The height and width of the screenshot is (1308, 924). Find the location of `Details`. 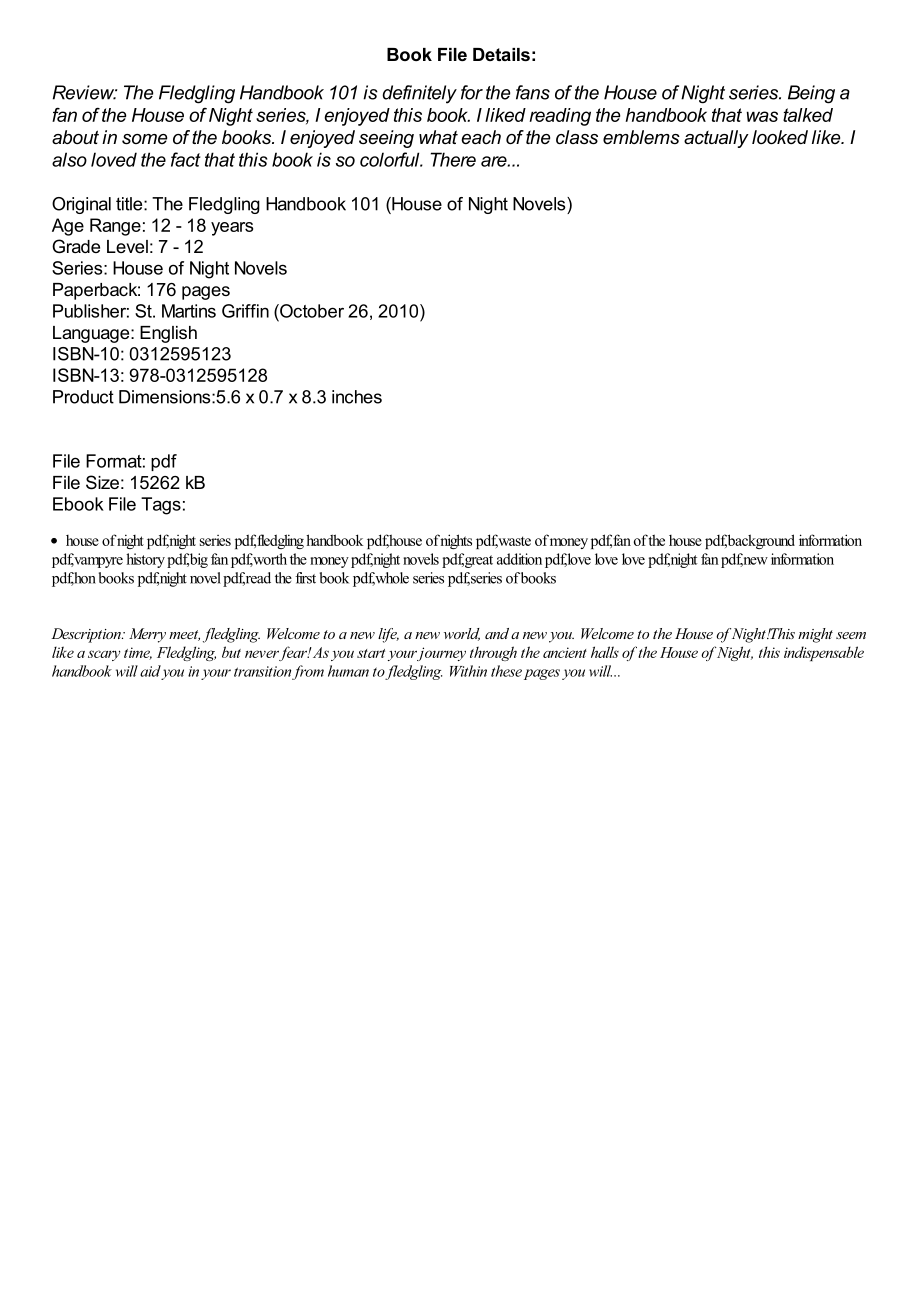

Details is located at coordinates (501, 54).
